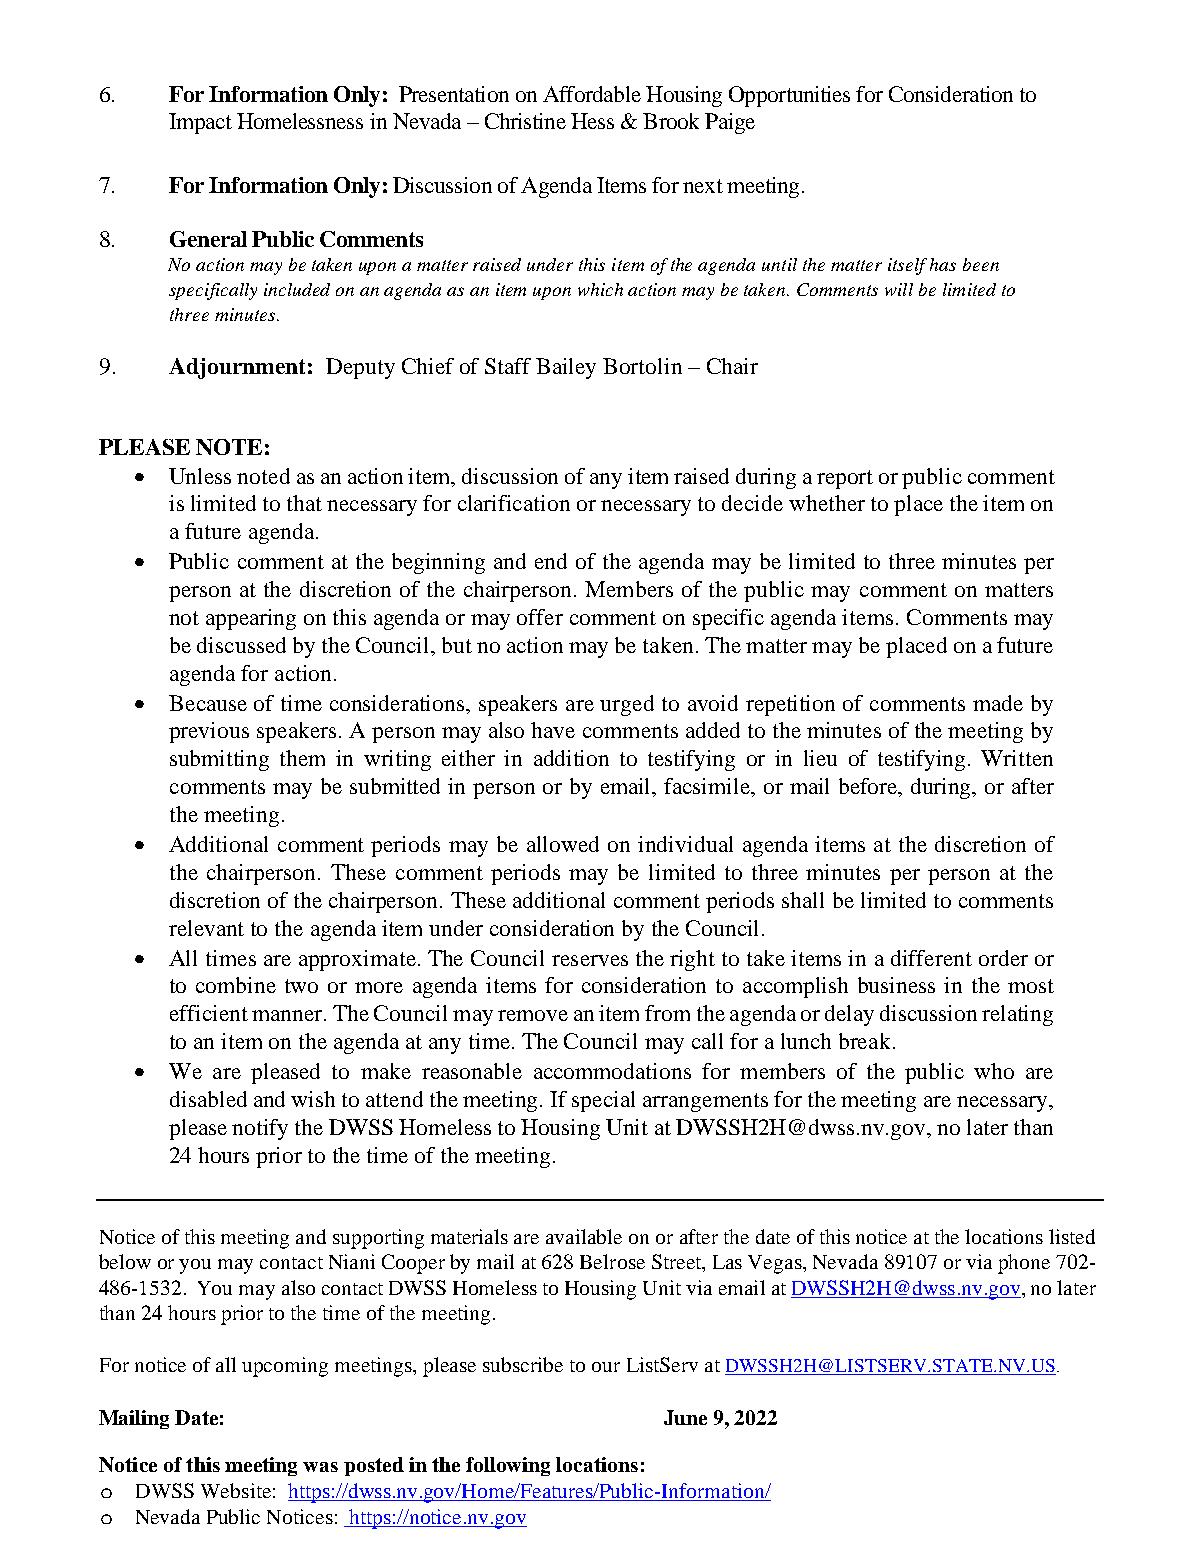 This image has width=1200, height=1552. I want to click on offer, so click(540, 617).
